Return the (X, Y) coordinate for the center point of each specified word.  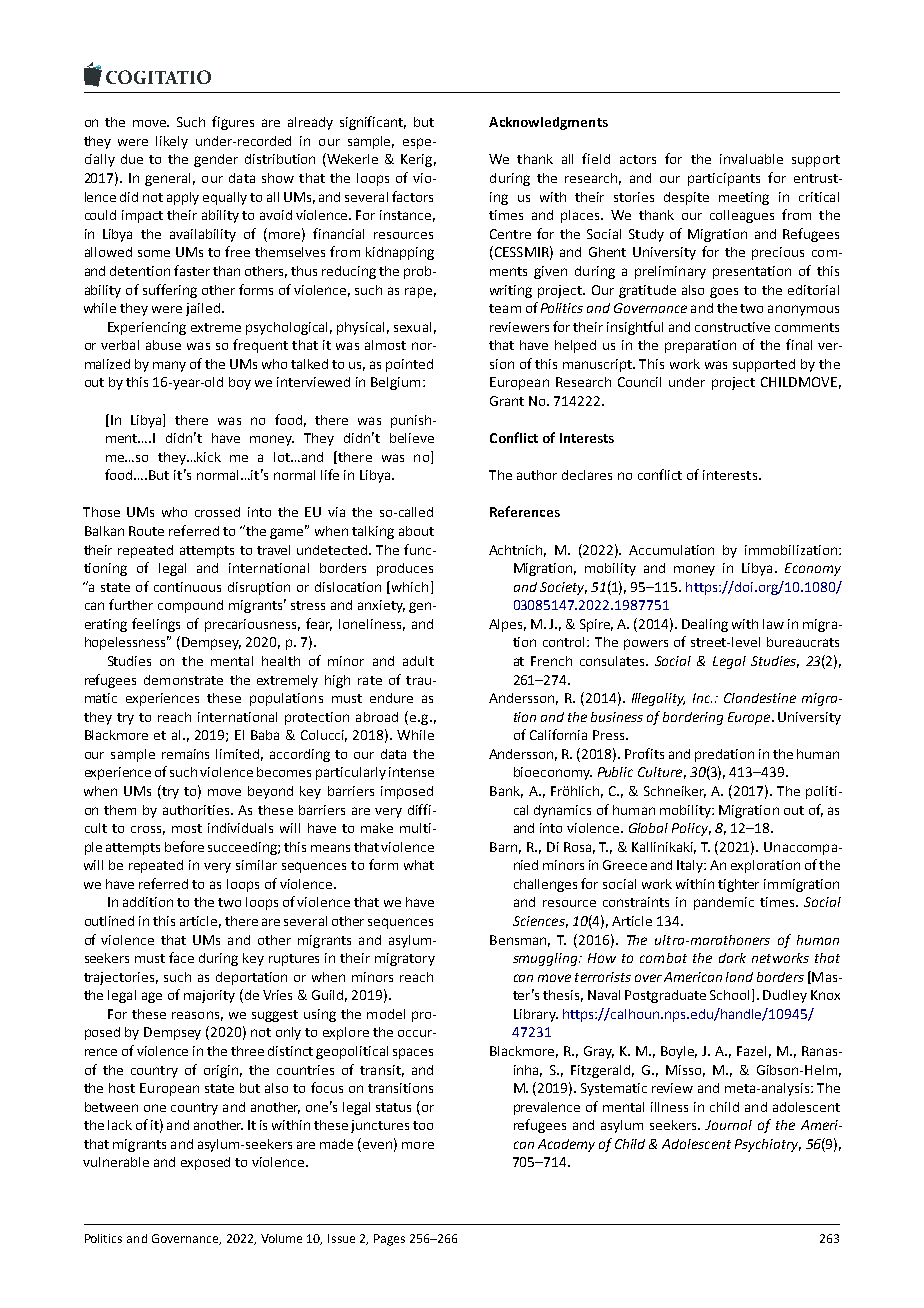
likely (172, 142)
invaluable (751, 159)
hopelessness (127, 643)
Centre (510, 234)
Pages (389, 1240)
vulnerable (116, 1162)
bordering (693, 718)
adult (418, 661)
